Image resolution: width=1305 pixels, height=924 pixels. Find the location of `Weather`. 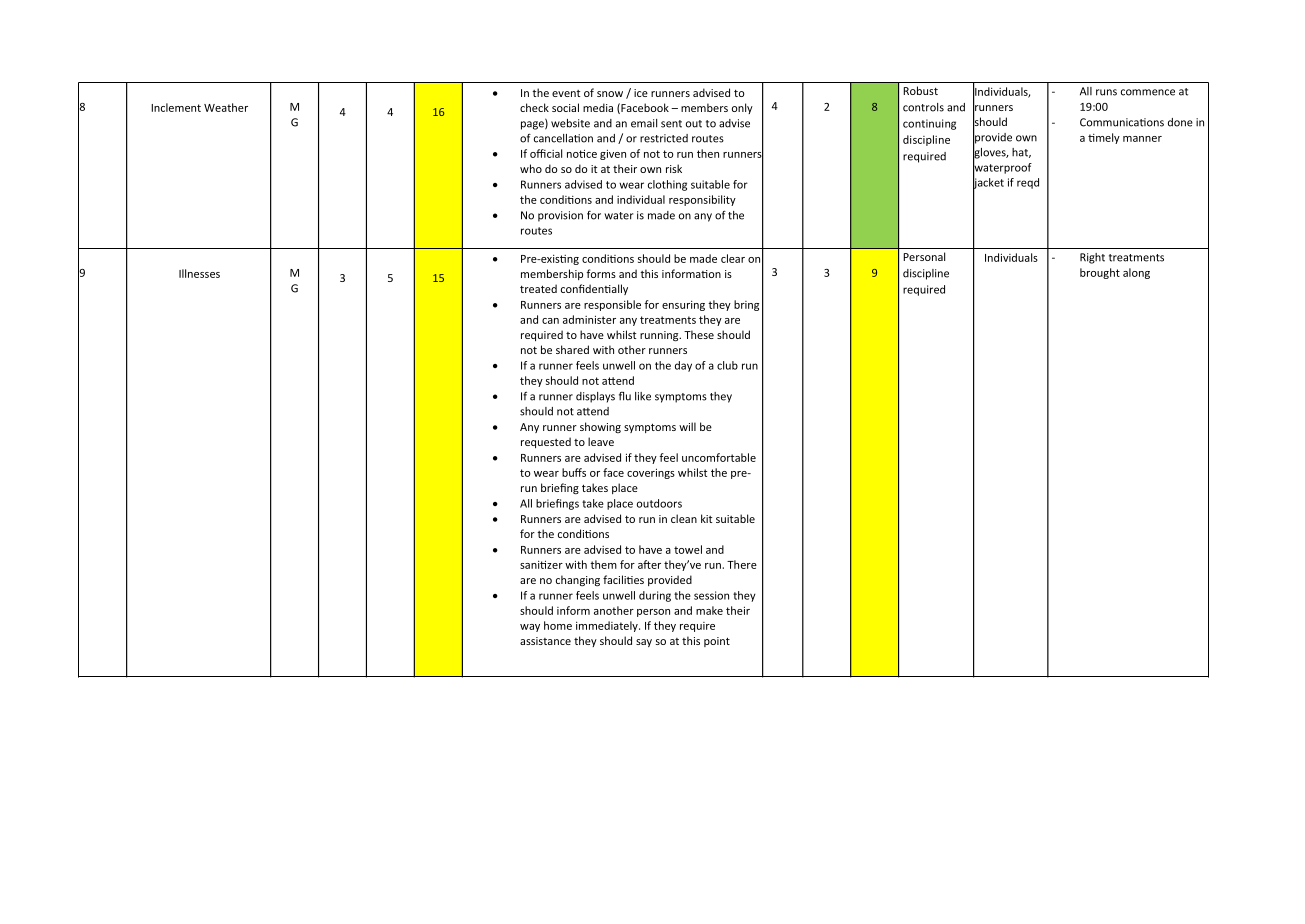

Weather is located at coordinates (226, 107).
